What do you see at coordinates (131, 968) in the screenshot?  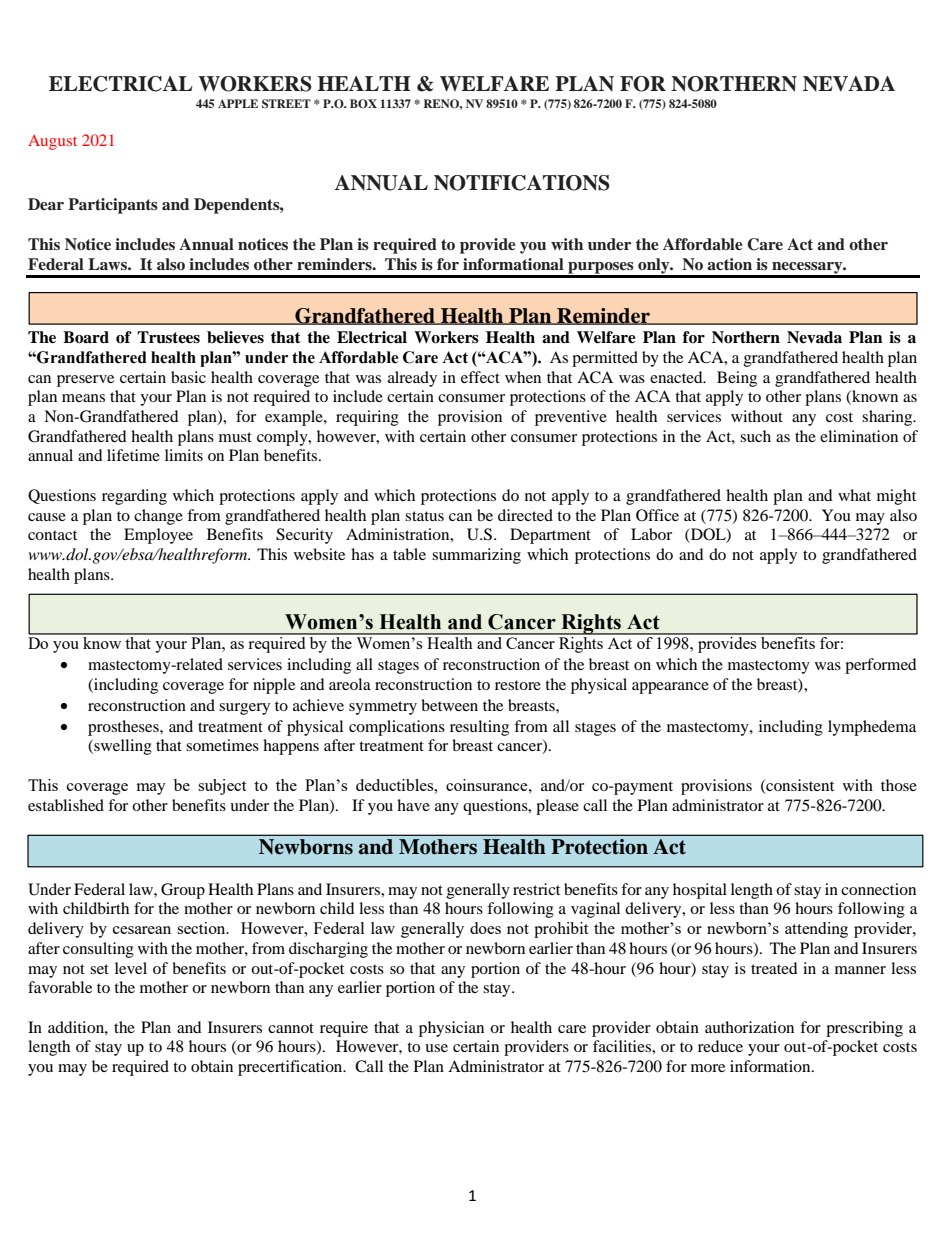 I see `level` at bounding box center [131, 968].
